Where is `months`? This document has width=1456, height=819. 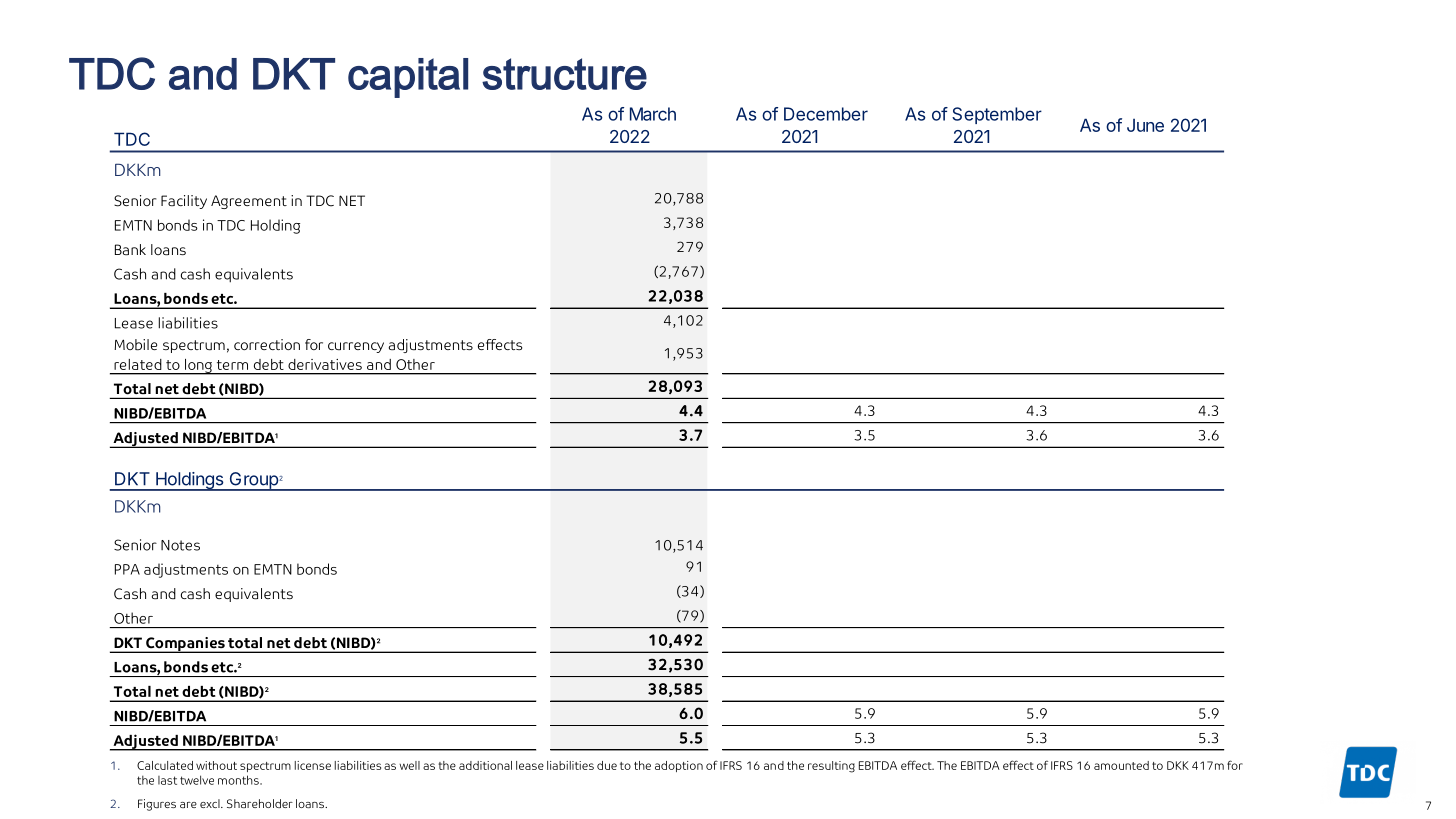 months is located at coordinates (239, 780).
